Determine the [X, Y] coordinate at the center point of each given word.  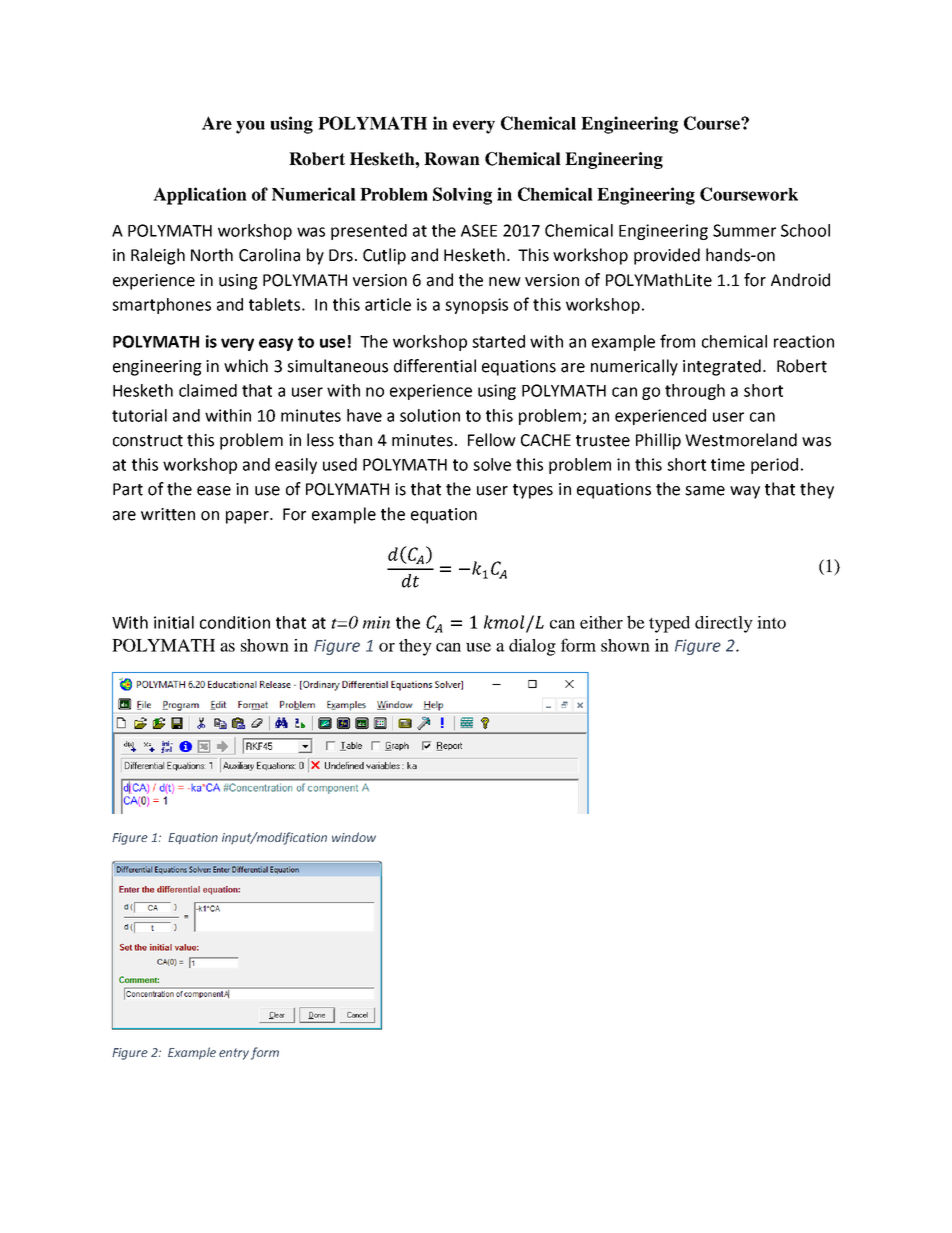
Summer [744, 230]
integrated [722, 367]
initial [174, 622]
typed [669, 624]
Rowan [452, 159]
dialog [532, 647]
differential [435, 366]
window [354, 837]
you [250, 127]
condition [235, 622]
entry [234, 1054]
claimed [208, 390]
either [601, 622]
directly [724, 624]
